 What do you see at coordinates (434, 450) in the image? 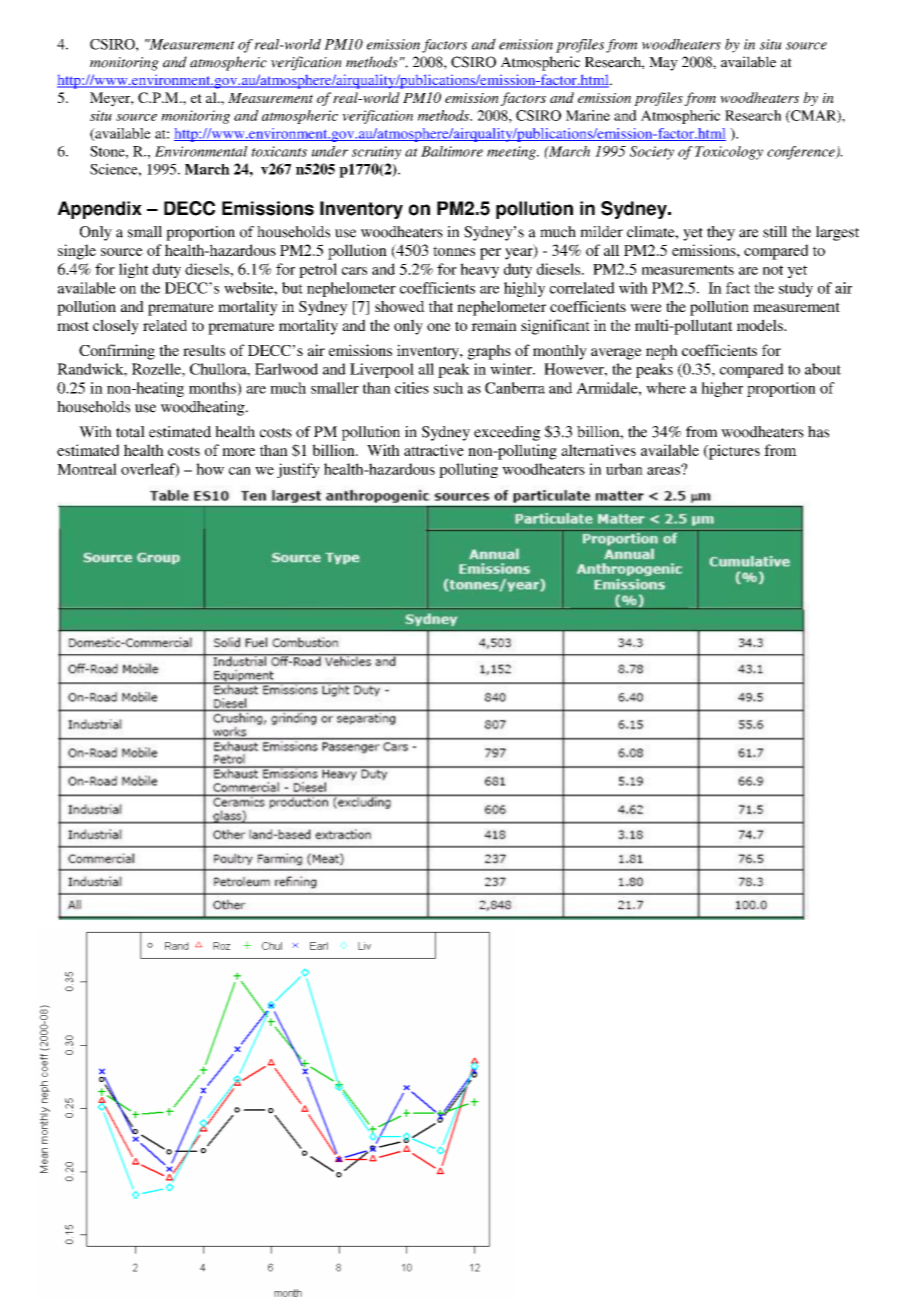
I see `attractive` at bounding box center [434, 450].
